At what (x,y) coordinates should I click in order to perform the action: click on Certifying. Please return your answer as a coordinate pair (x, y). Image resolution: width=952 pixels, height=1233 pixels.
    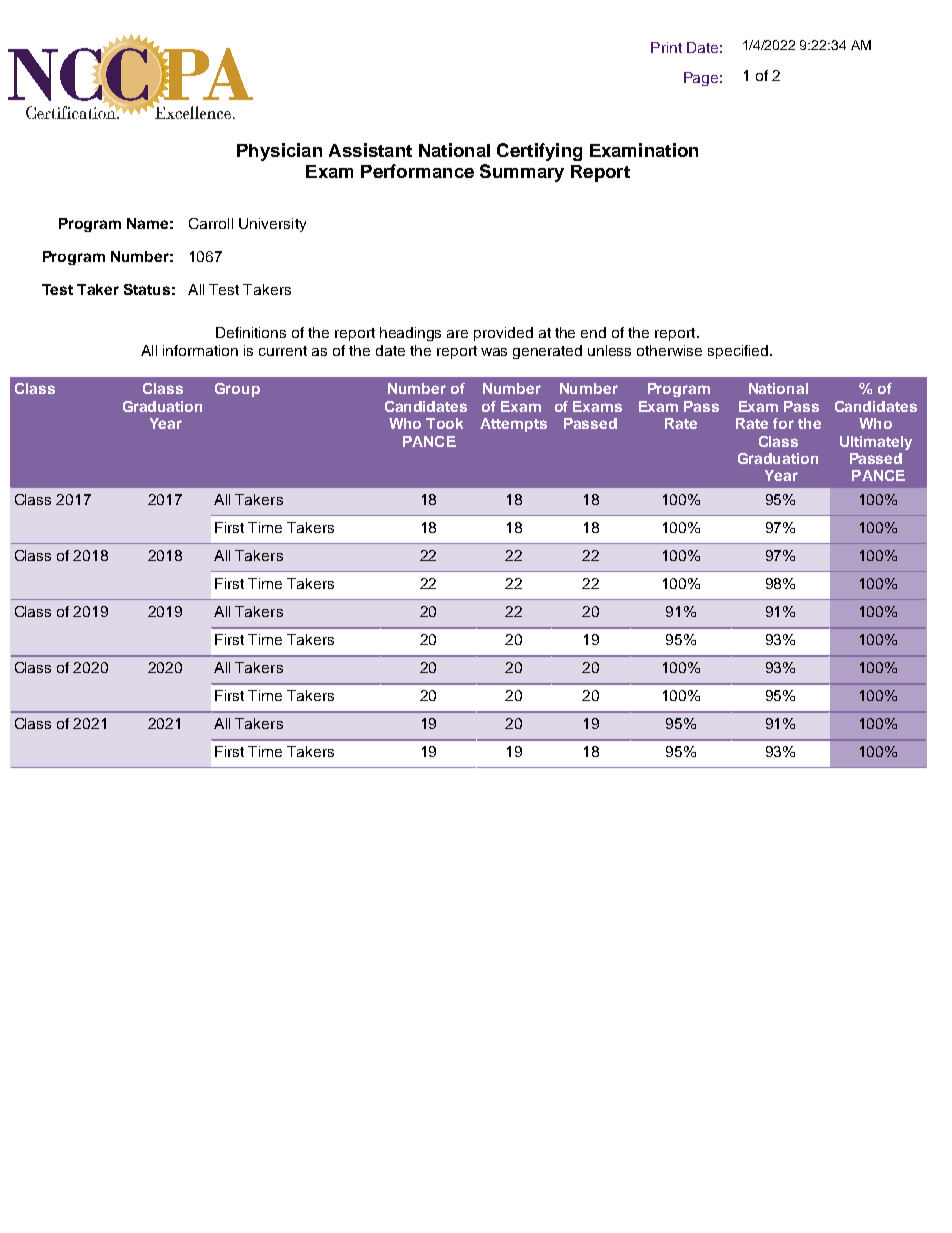
    Looking at the image, I should click on (539, 152).
